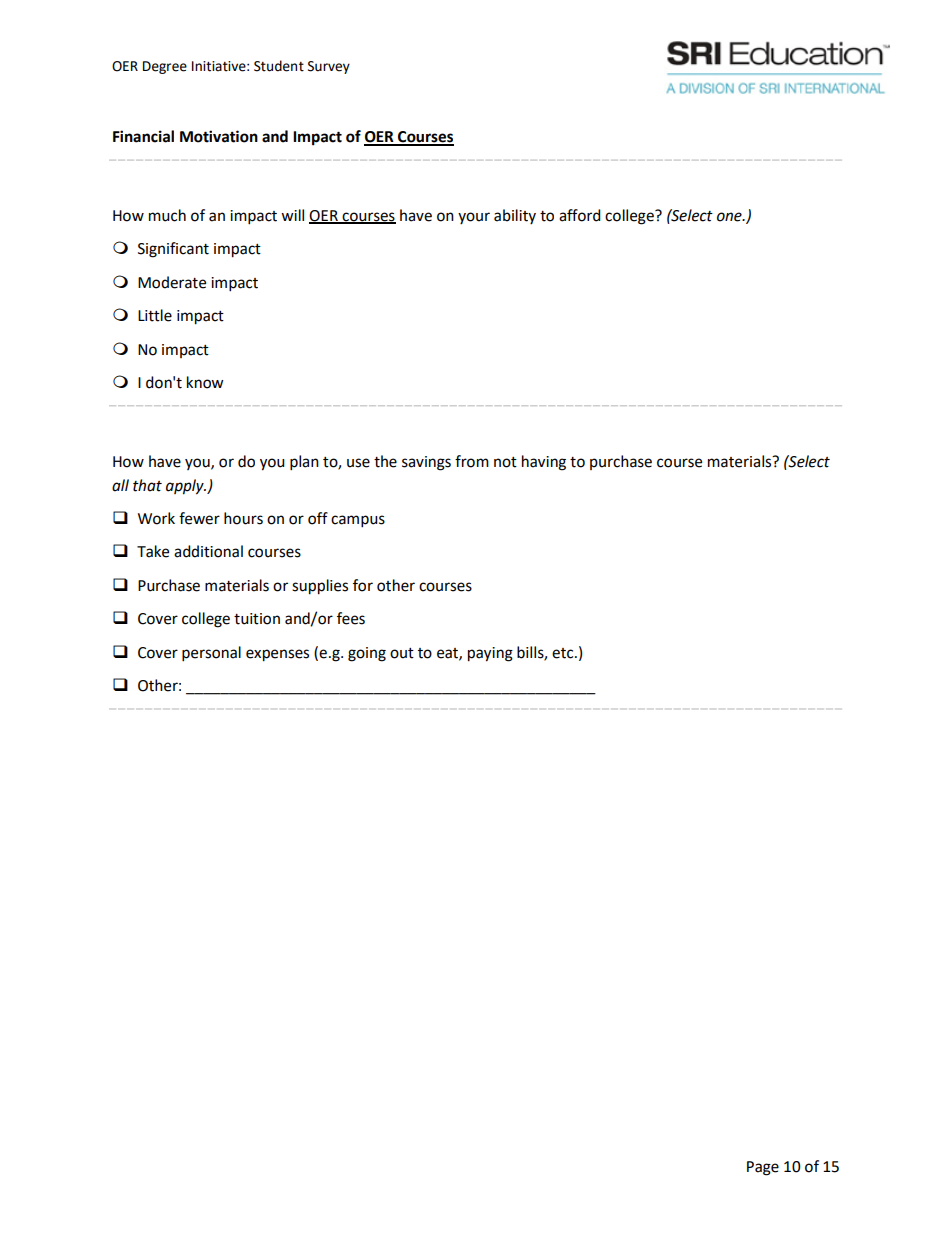 This document has height=1233, width=952. What do you see at coordinates (730, 217) in the document?
I see `one` at bounding box center [730, 217].
